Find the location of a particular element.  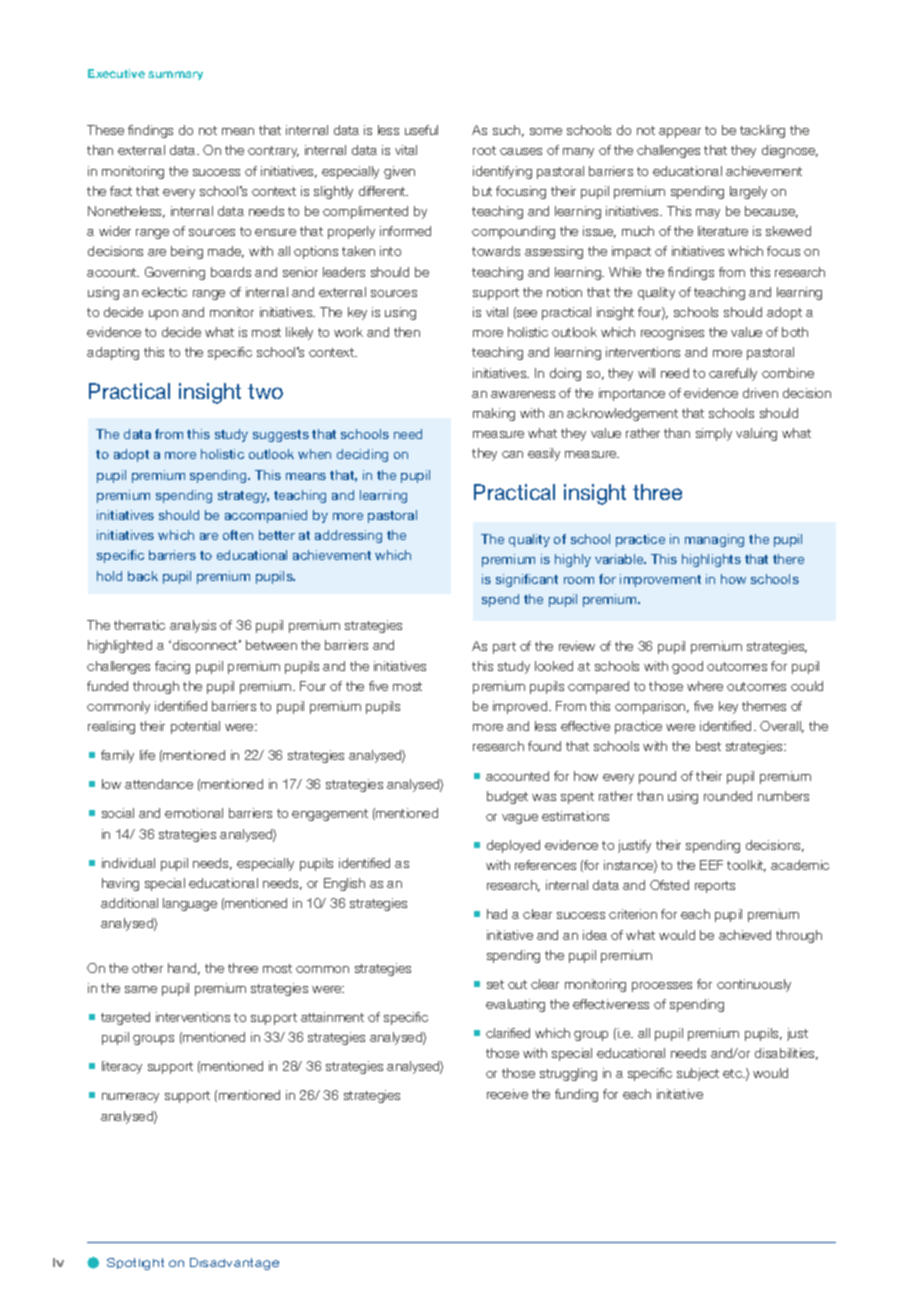

back is located at coordinates (143, 576).
